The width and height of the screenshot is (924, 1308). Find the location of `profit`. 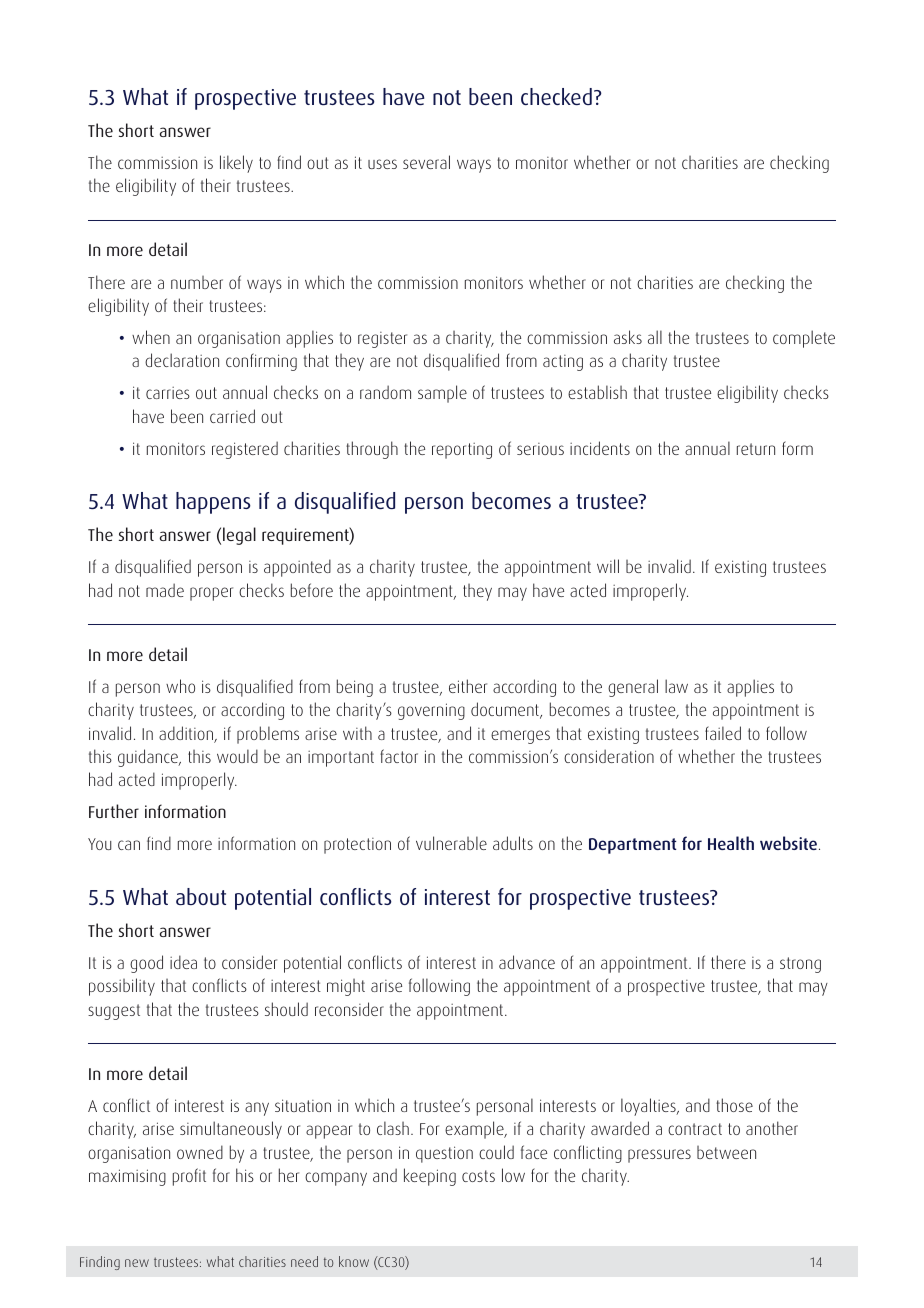

profit is located at coordinates (189, 1177).
